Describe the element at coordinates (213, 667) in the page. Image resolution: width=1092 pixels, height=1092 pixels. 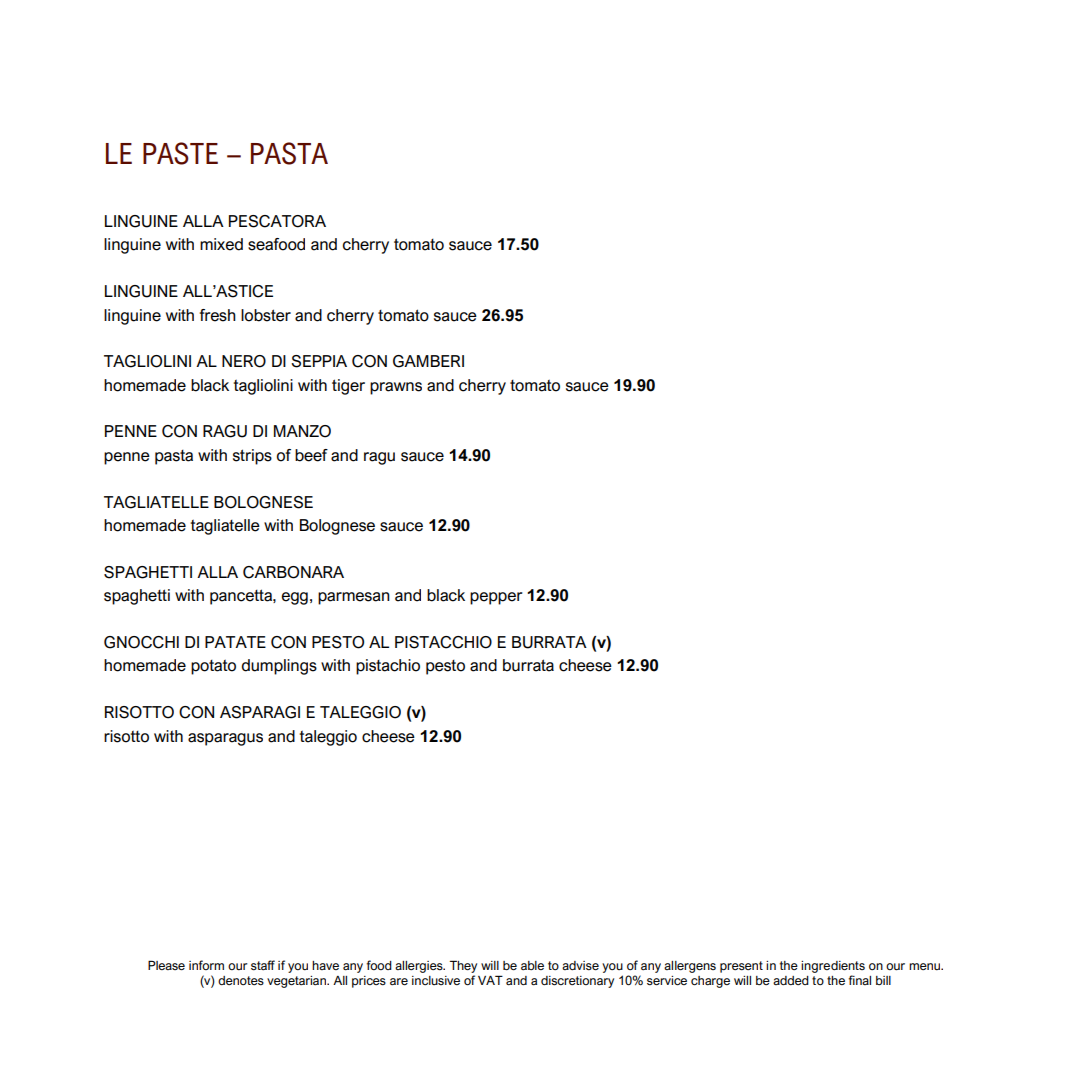
I see `potato` at that location.
